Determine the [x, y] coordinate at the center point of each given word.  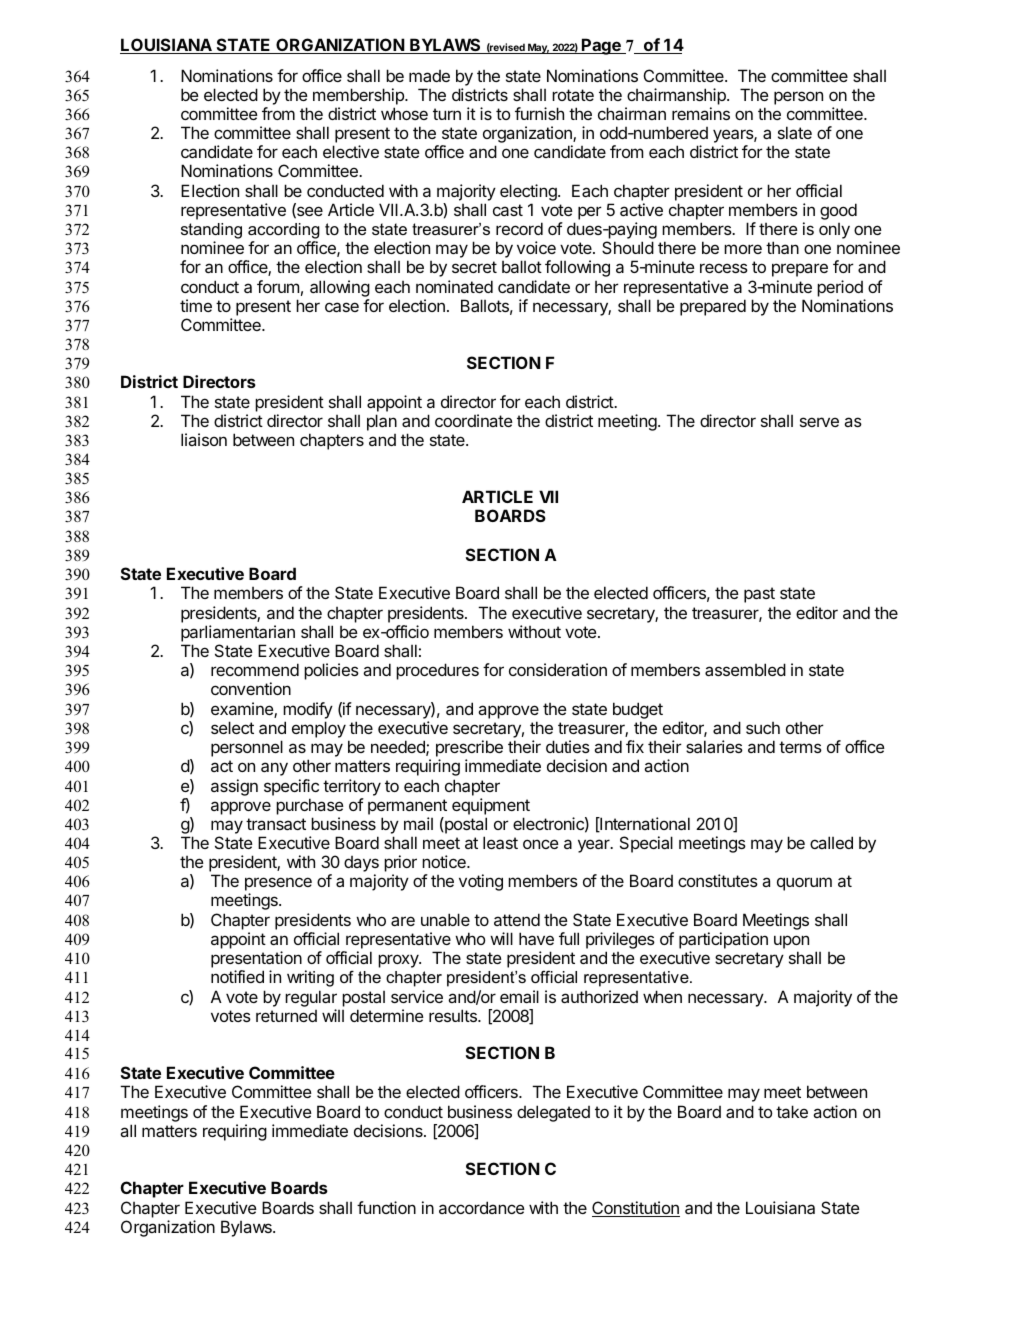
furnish [539, 113]
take [792, 1111]
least [500, 842]
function [386, 1207]
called [831, 842]
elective [351, 151]
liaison [204, 439]
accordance [482, 1207]
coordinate [474, 420]
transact [276, 824]
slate [795, 132]
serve [819, 422]
